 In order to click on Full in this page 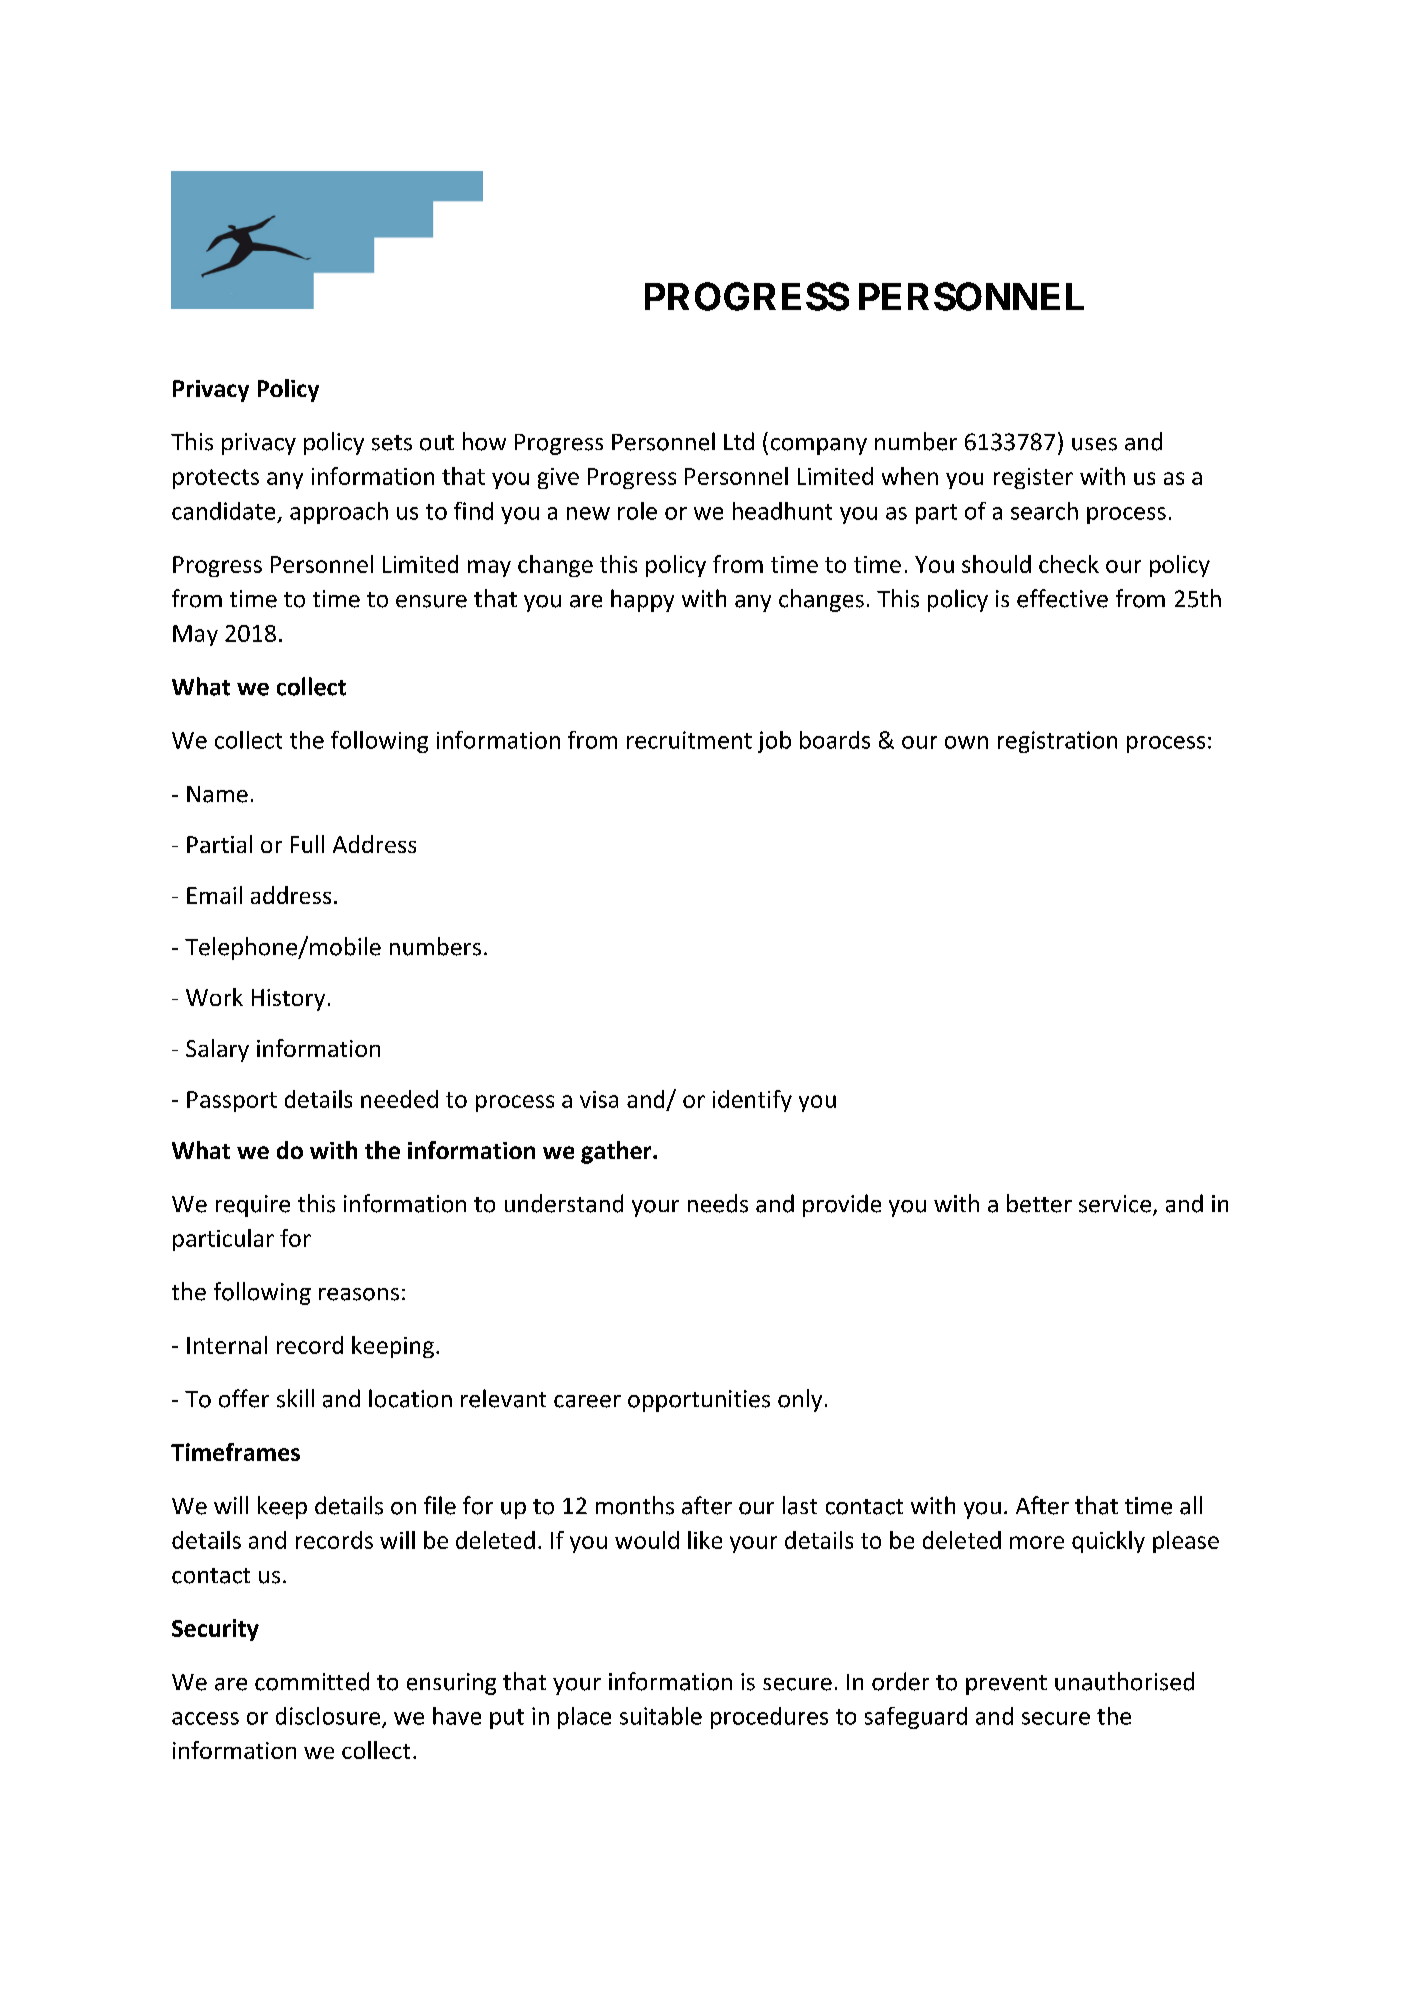, I will do `click(307, 844)`.
